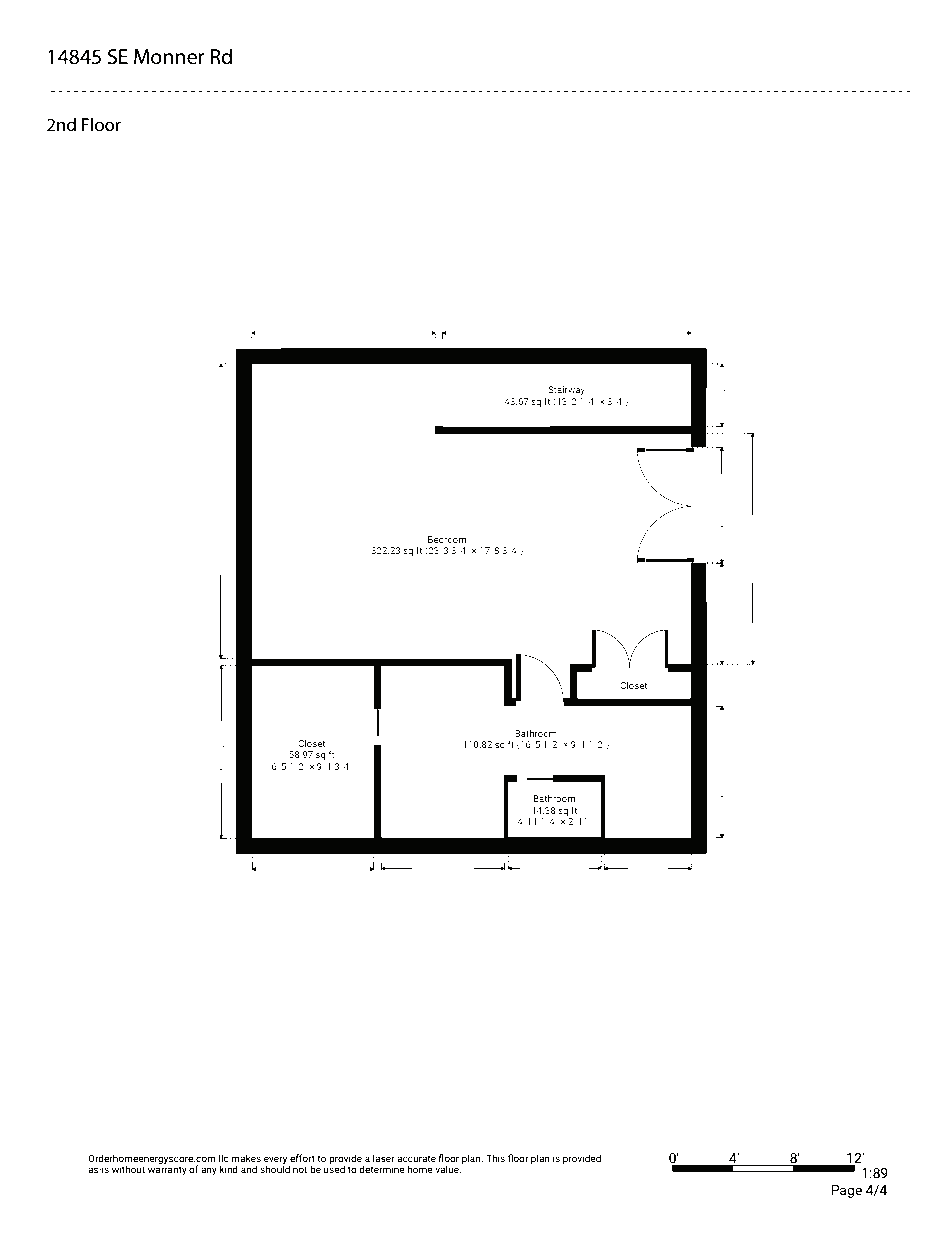 Image resolution: width=952 pixels, height=1233 pixels. Describe the element at coordinates (448, 1169) in the screenshot. I see `value` at that location.
